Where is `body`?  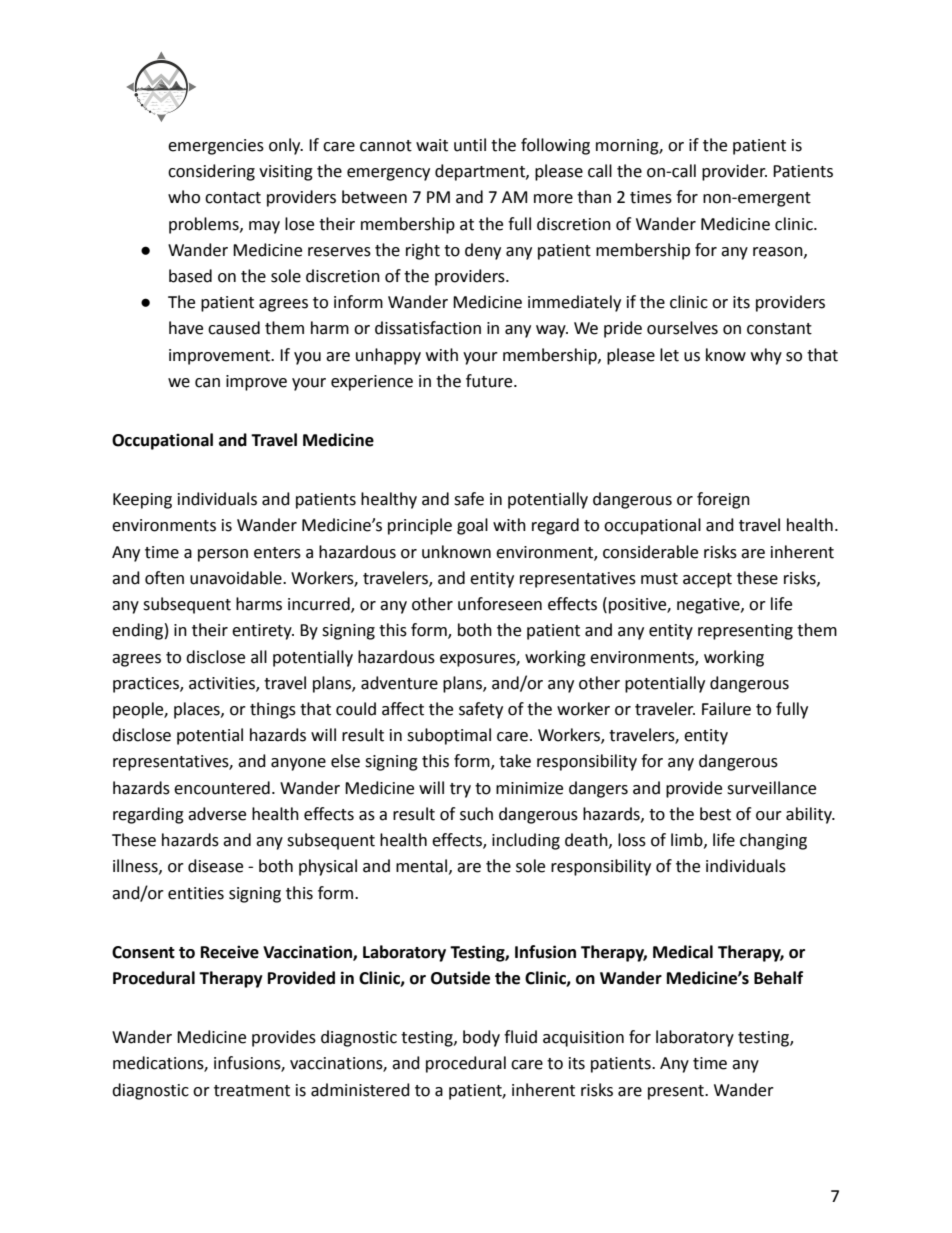 body is located at coordinates (481, 1038).
